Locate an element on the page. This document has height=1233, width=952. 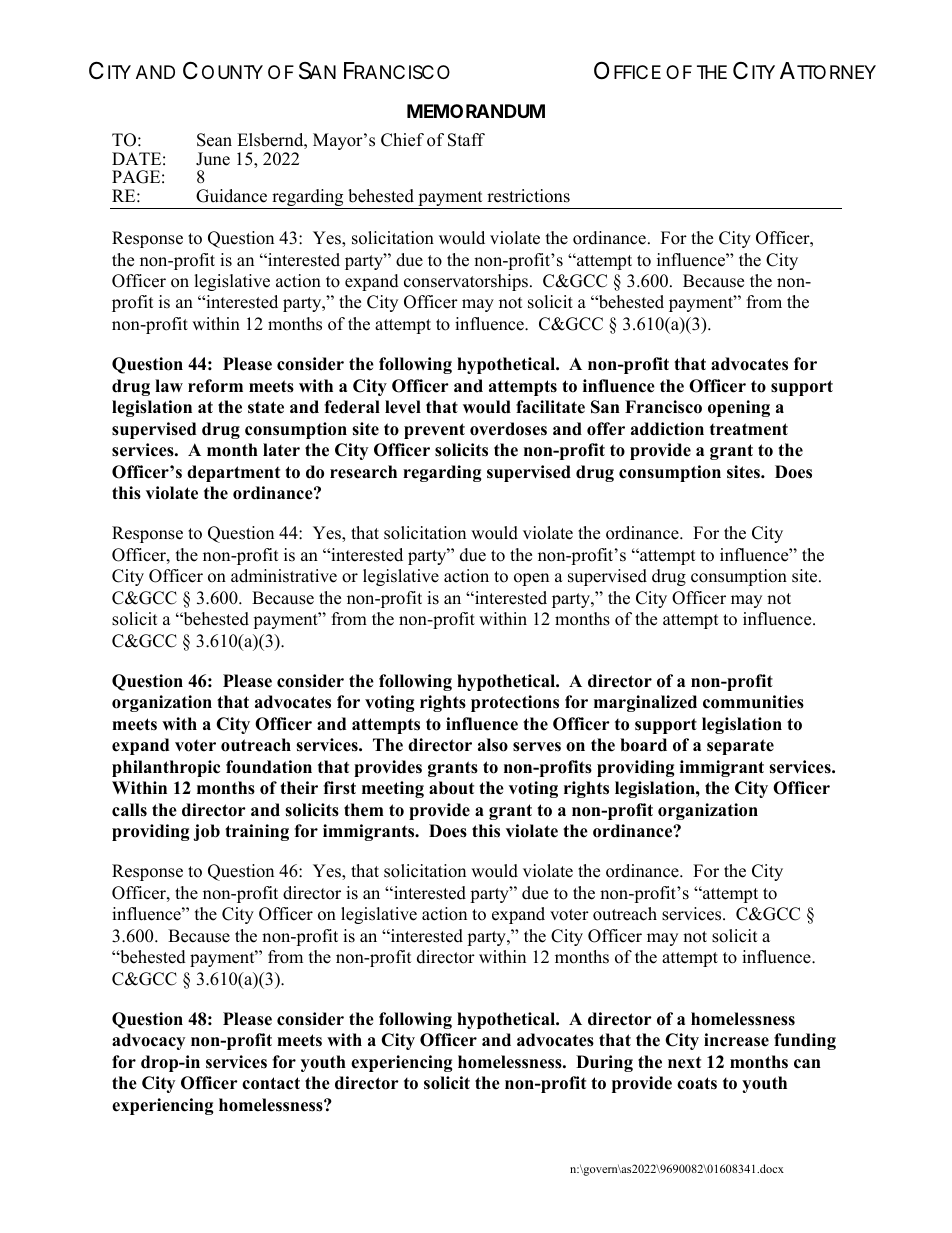
philanthropic is located at coordinates (166, 768).
